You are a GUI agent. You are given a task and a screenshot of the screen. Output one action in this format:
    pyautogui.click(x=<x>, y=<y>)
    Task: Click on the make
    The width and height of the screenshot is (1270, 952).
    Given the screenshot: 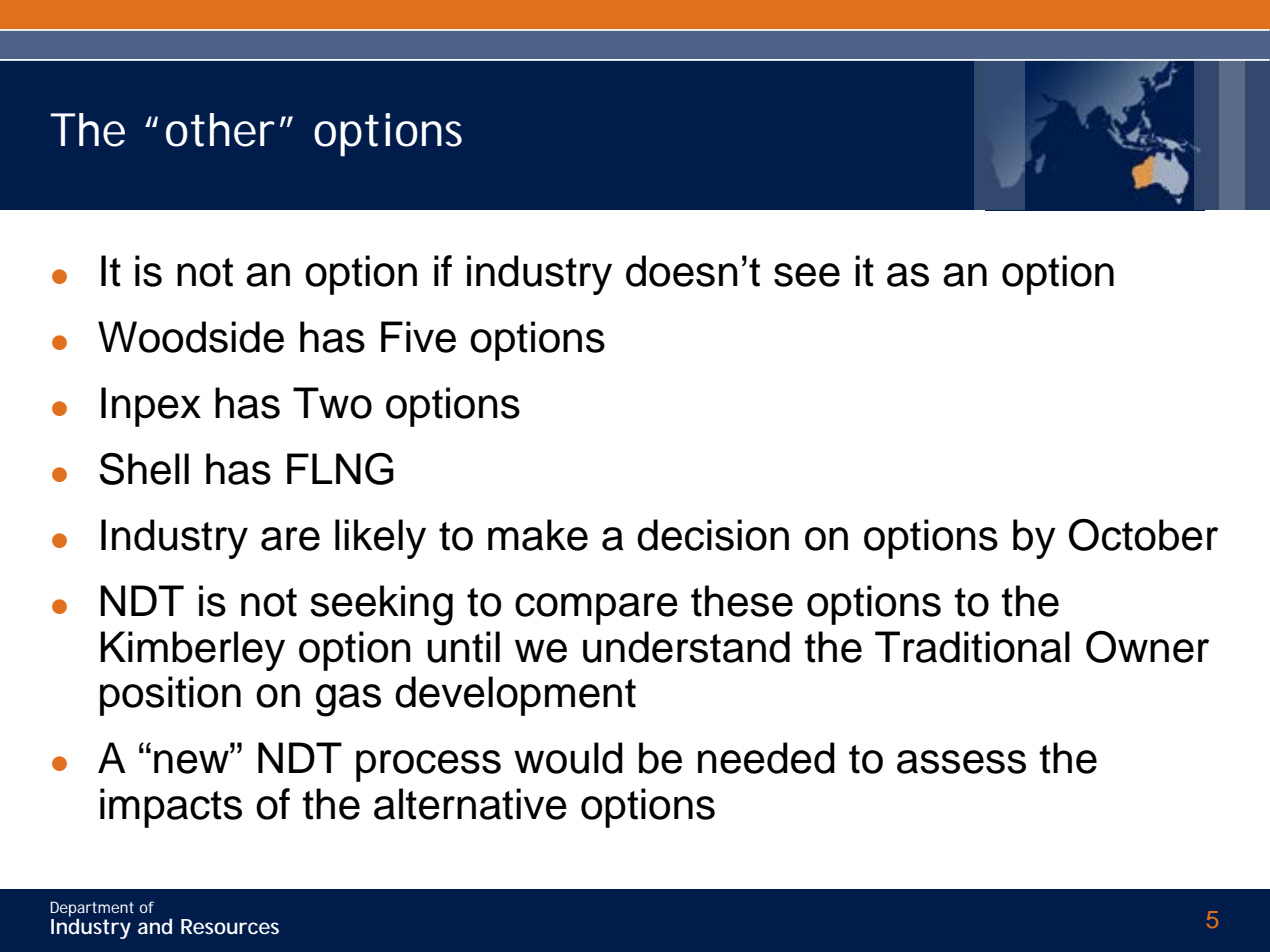 What is the action you would take?
    pyautogui.click(x=538, y=535)
